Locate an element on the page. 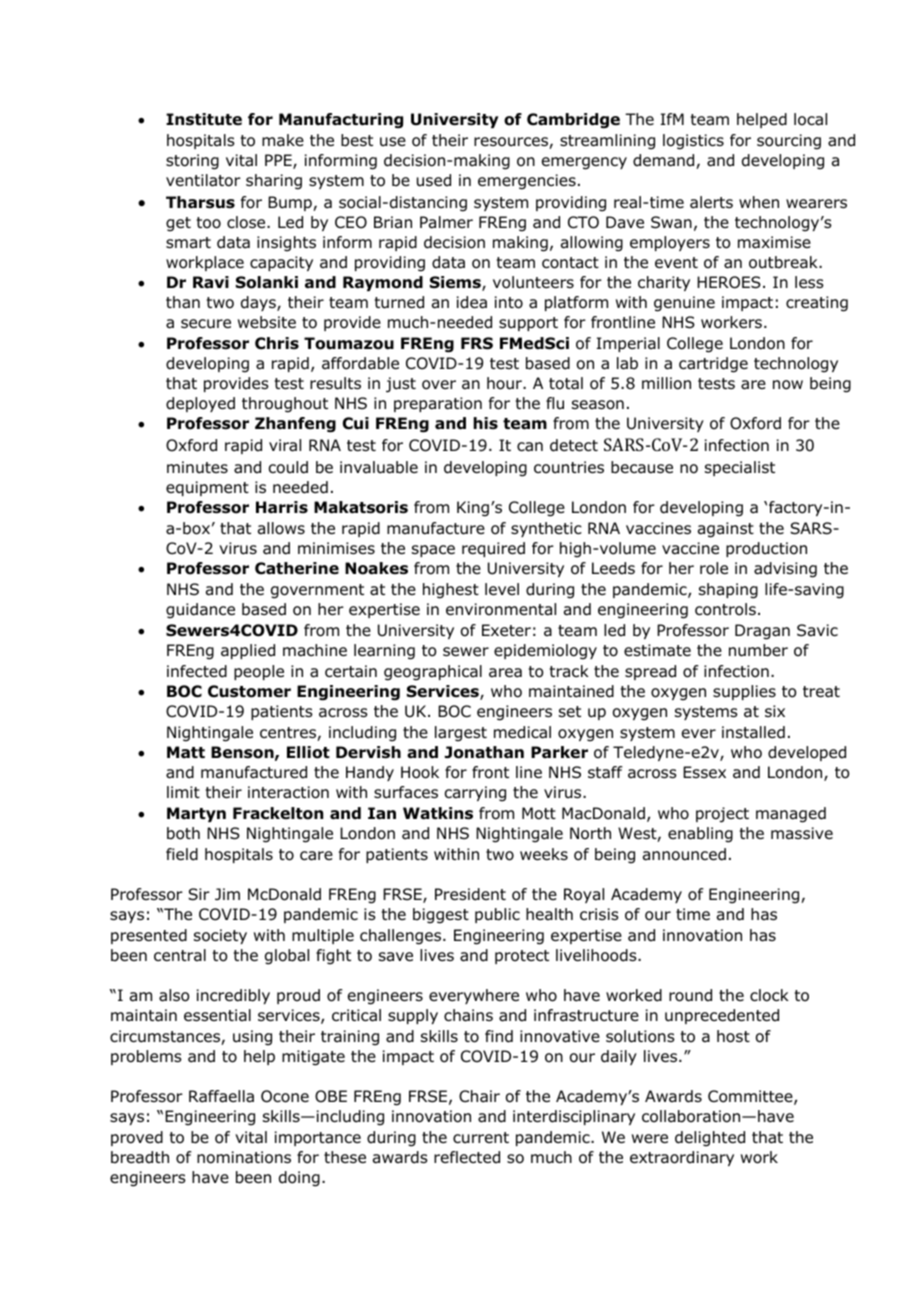 This image has width=924, height=1308. deployed is located at coordinates (200, 404).
